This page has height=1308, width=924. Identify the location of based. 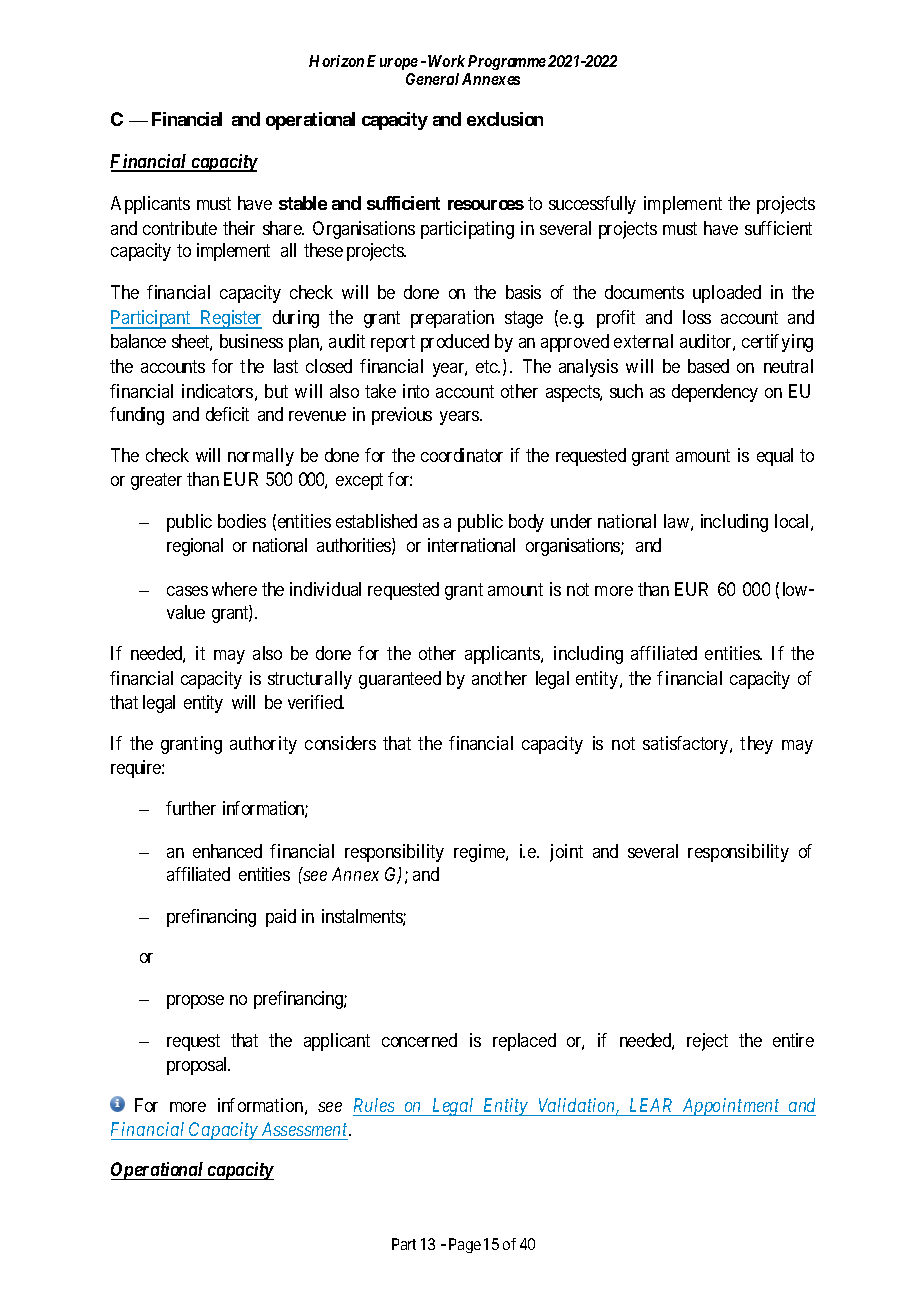
(708, 366).
